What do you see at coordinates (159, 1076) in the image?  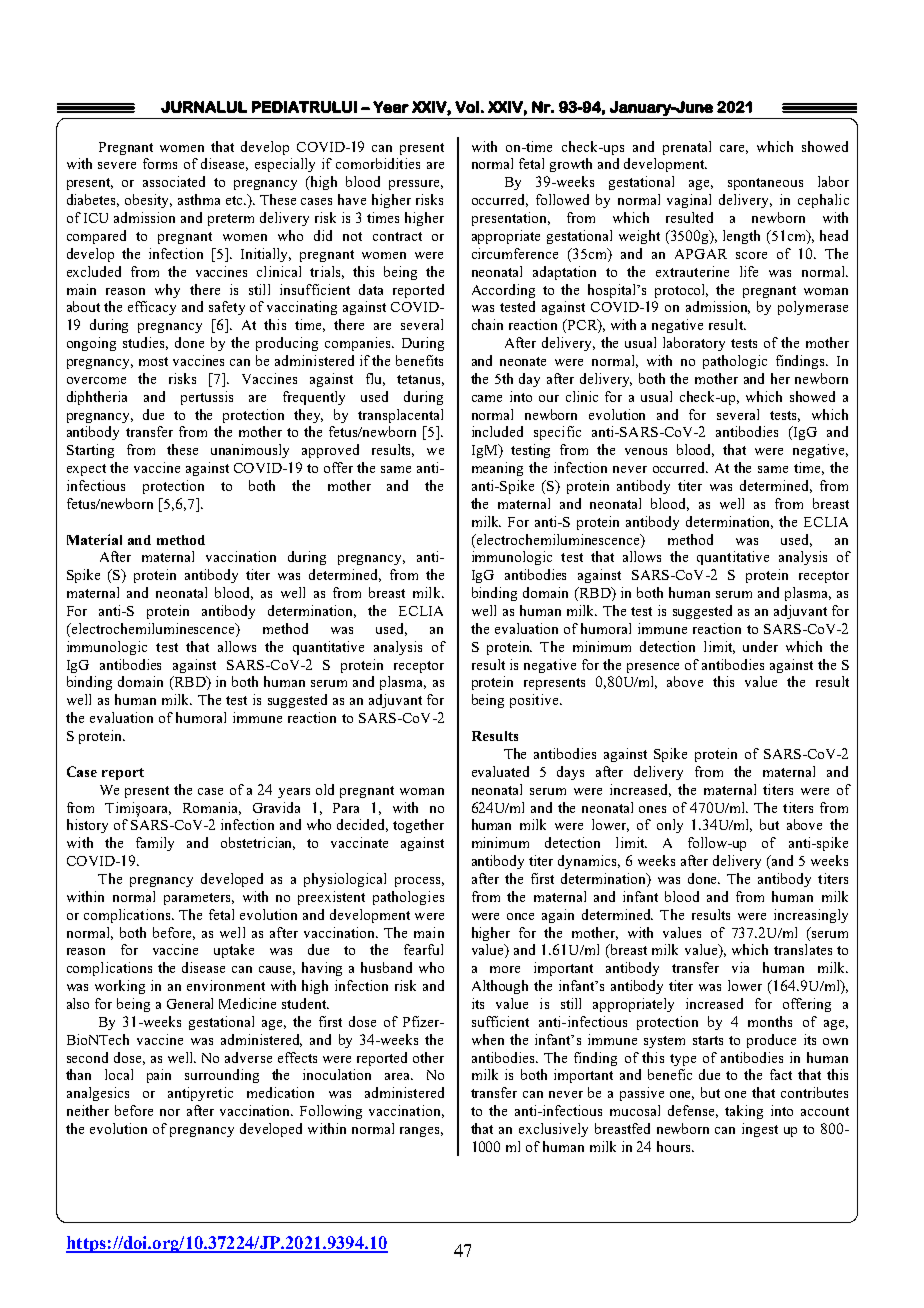 I see `pain` at bounding box center [159, 1076].
